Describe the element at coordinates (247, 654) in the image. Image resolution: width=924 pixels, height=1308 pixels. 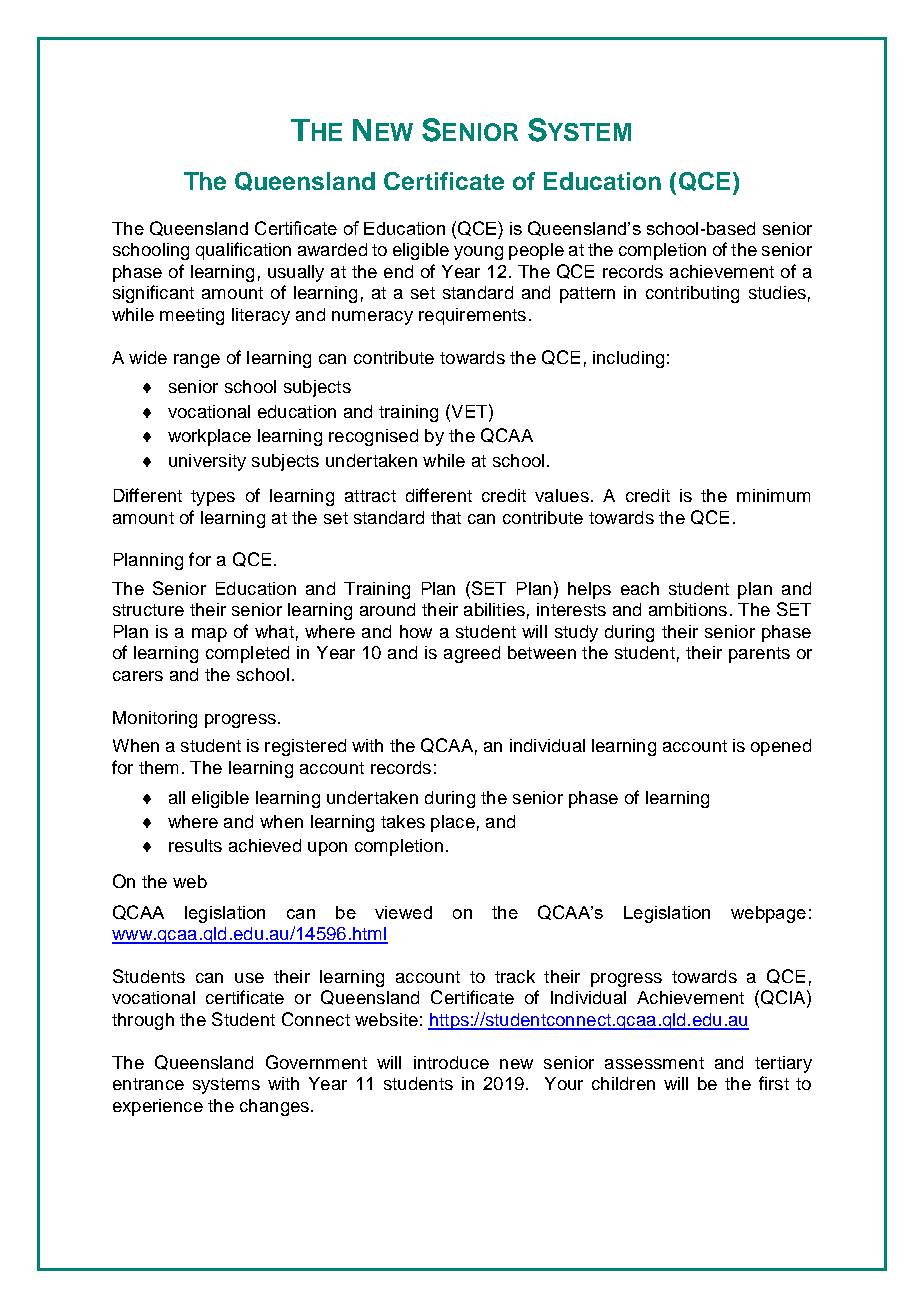
I see `completed` at that location.
